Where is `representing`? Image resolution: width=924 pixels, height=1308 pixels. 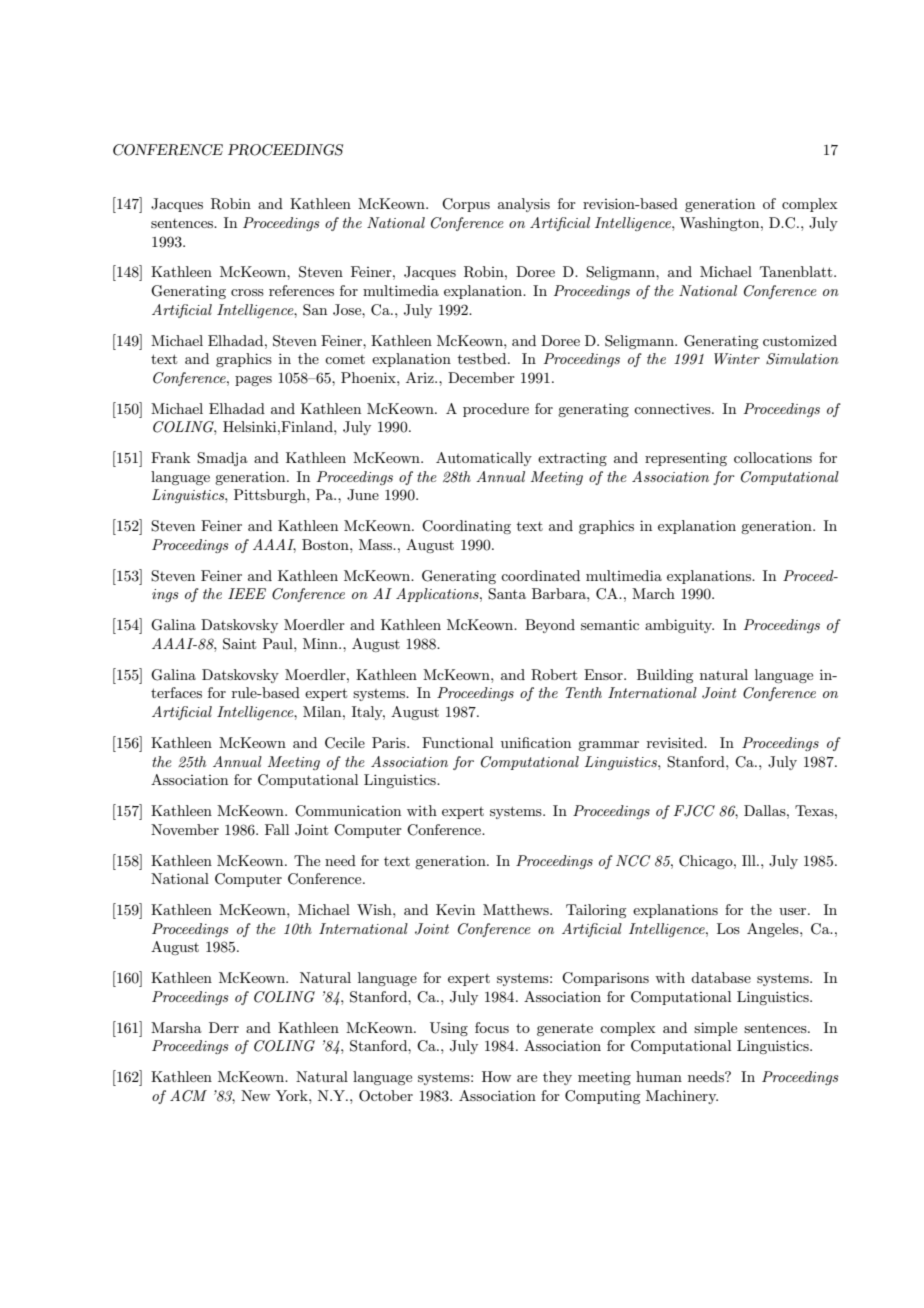
representing is located at coordinates (686, 459).
